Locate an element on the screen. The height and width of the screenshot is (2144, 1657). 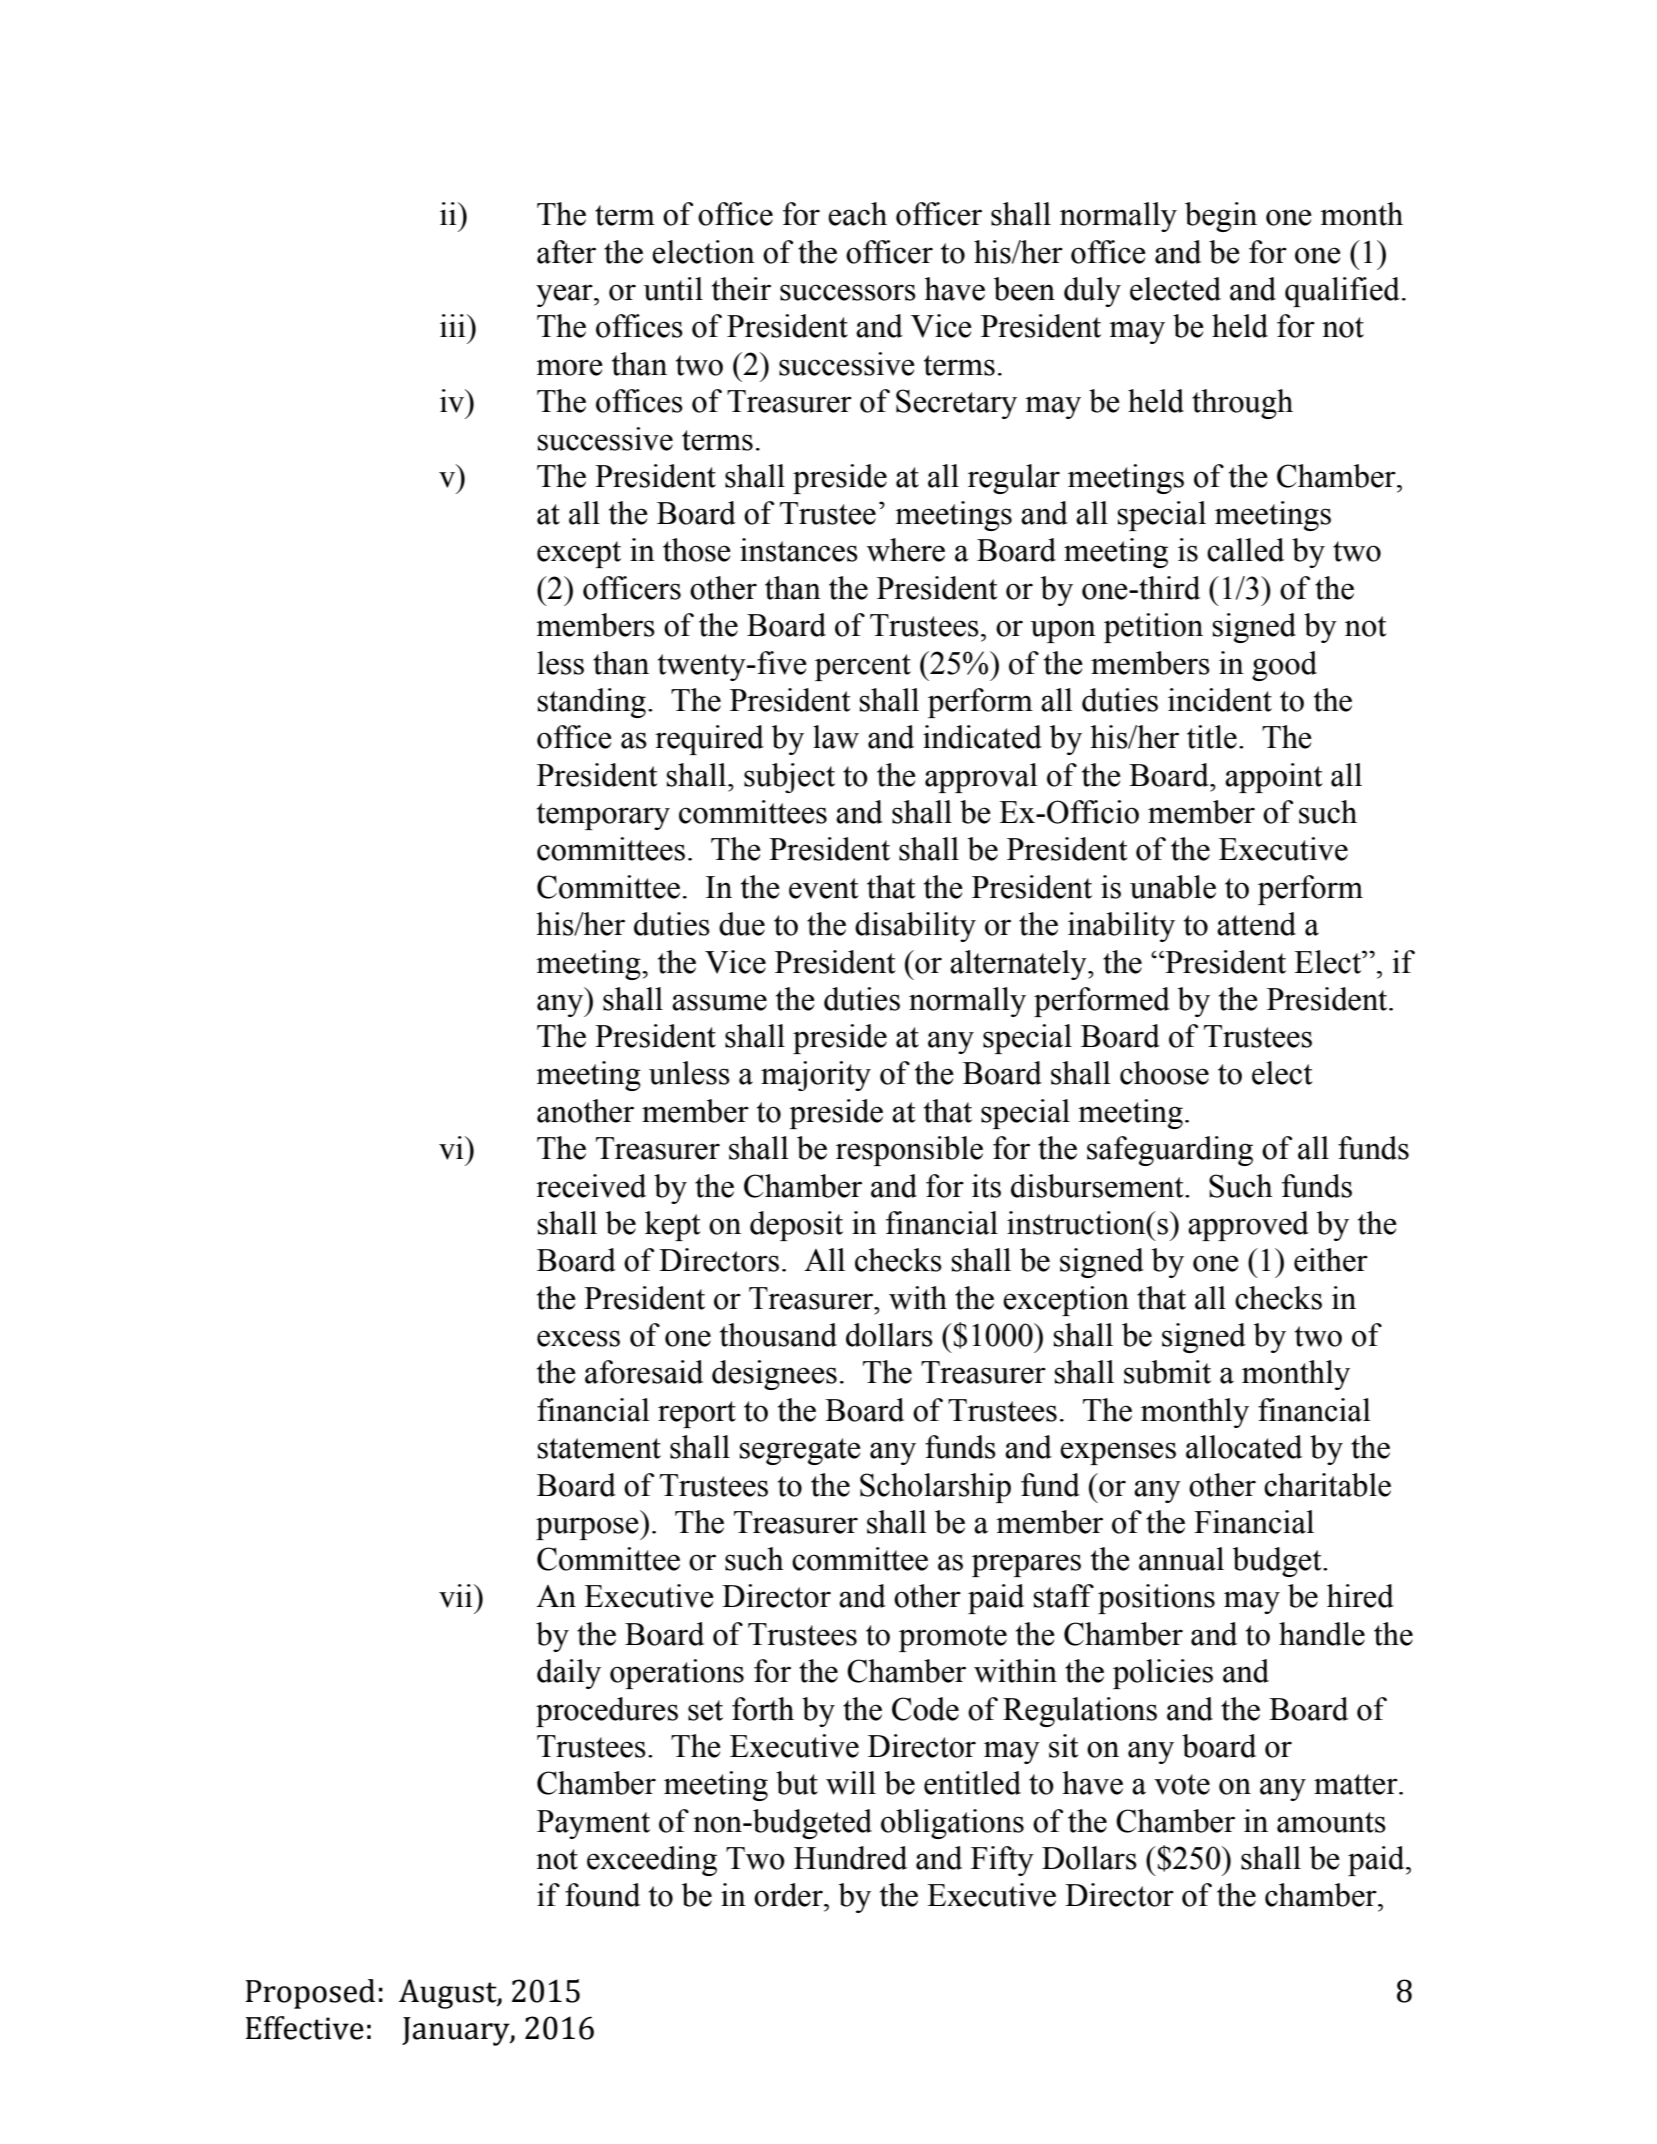
Payment is located at coordinates (593, 1824).
